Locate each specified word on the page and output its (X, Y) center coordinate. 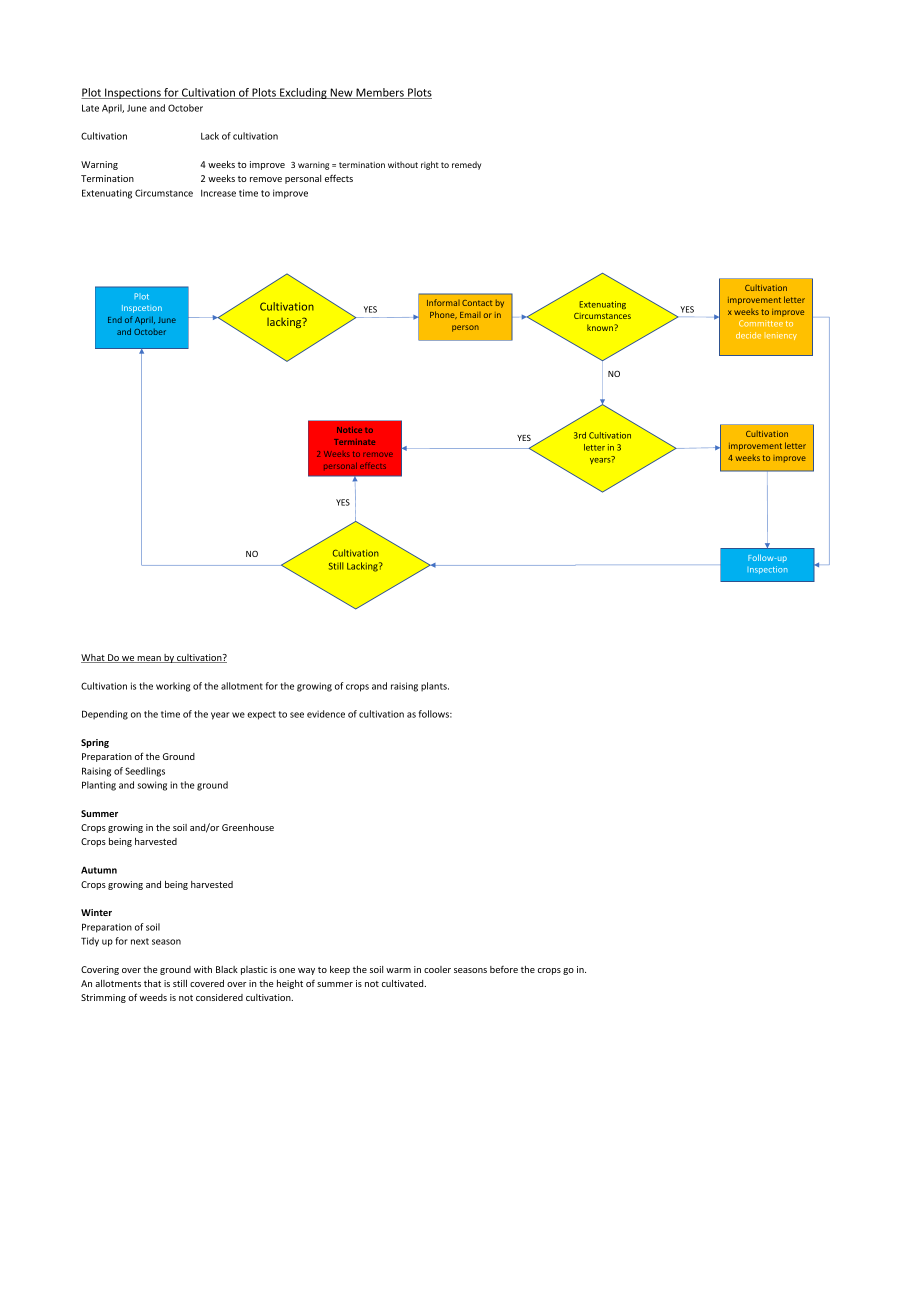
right (430, 165)
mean (149, 659)
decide (748, 335)
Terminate (354, 442)
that (152, 983)
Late (90, 108)
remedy (466, 165)
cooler (437, 969)
